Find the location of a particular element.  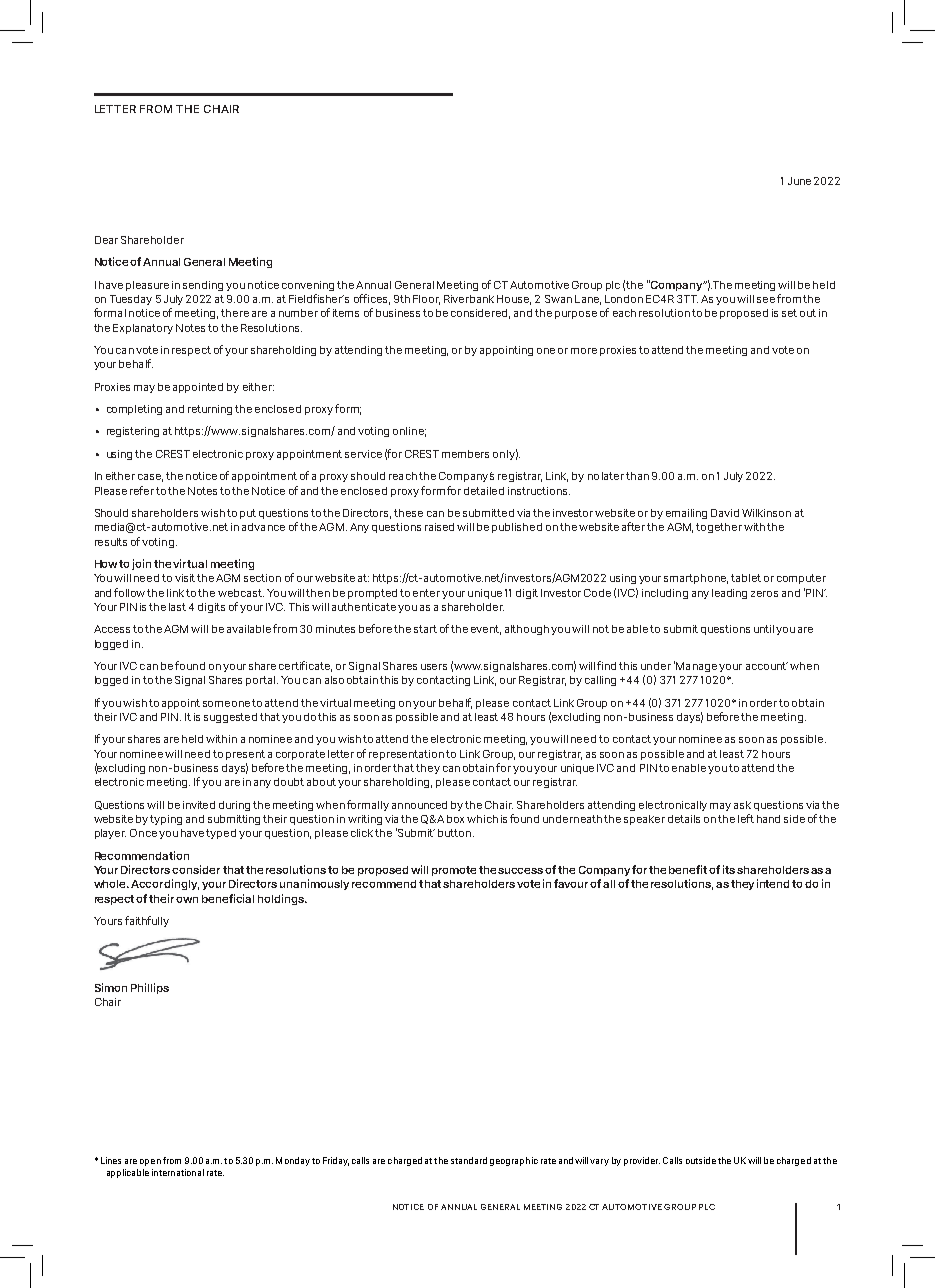

together is located at coordinates (719, 528).
